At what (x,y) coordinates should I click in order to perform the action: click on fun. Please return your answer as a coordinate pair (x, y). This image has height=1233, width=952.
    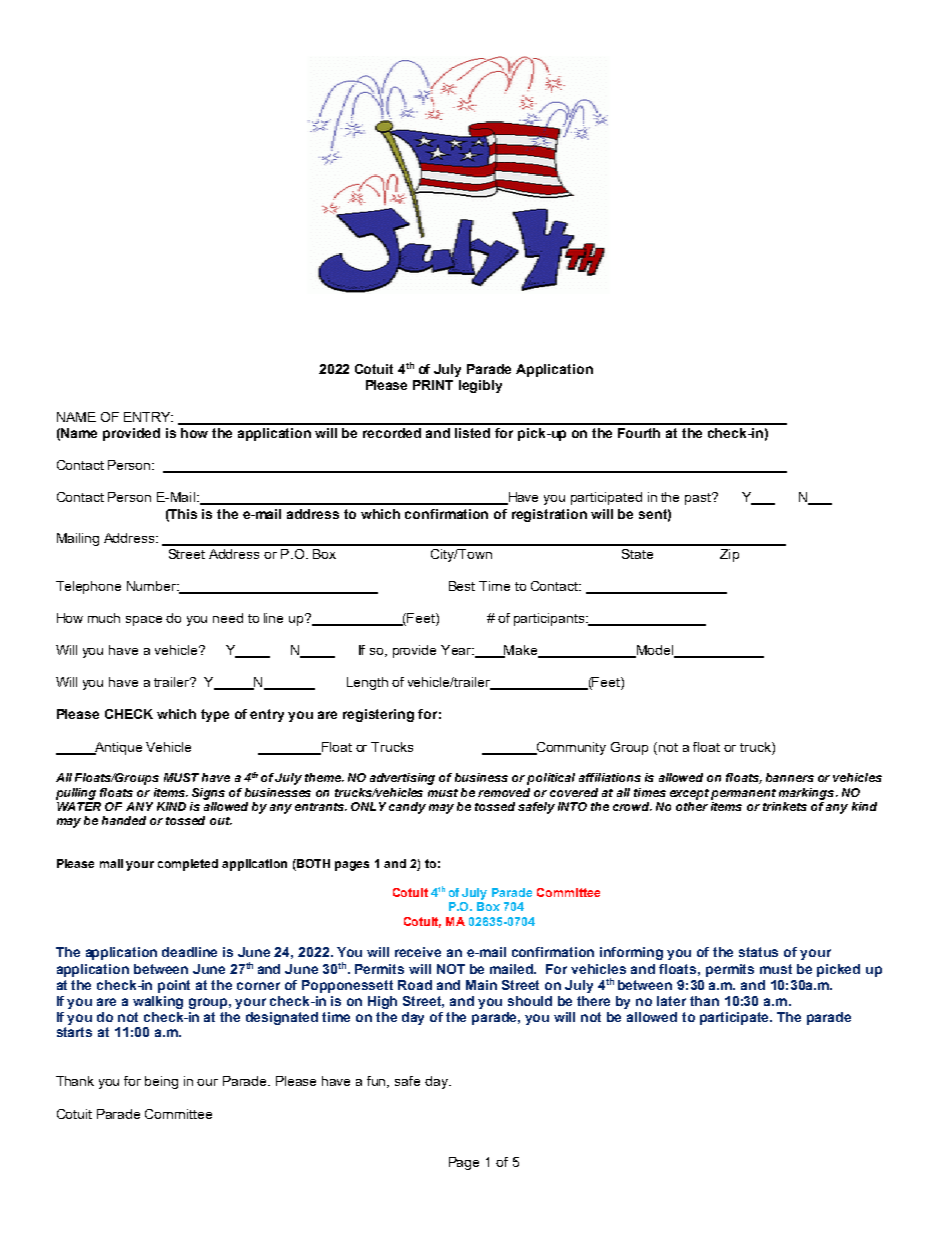
    Looking at the image, I should click on (378, 1082).
